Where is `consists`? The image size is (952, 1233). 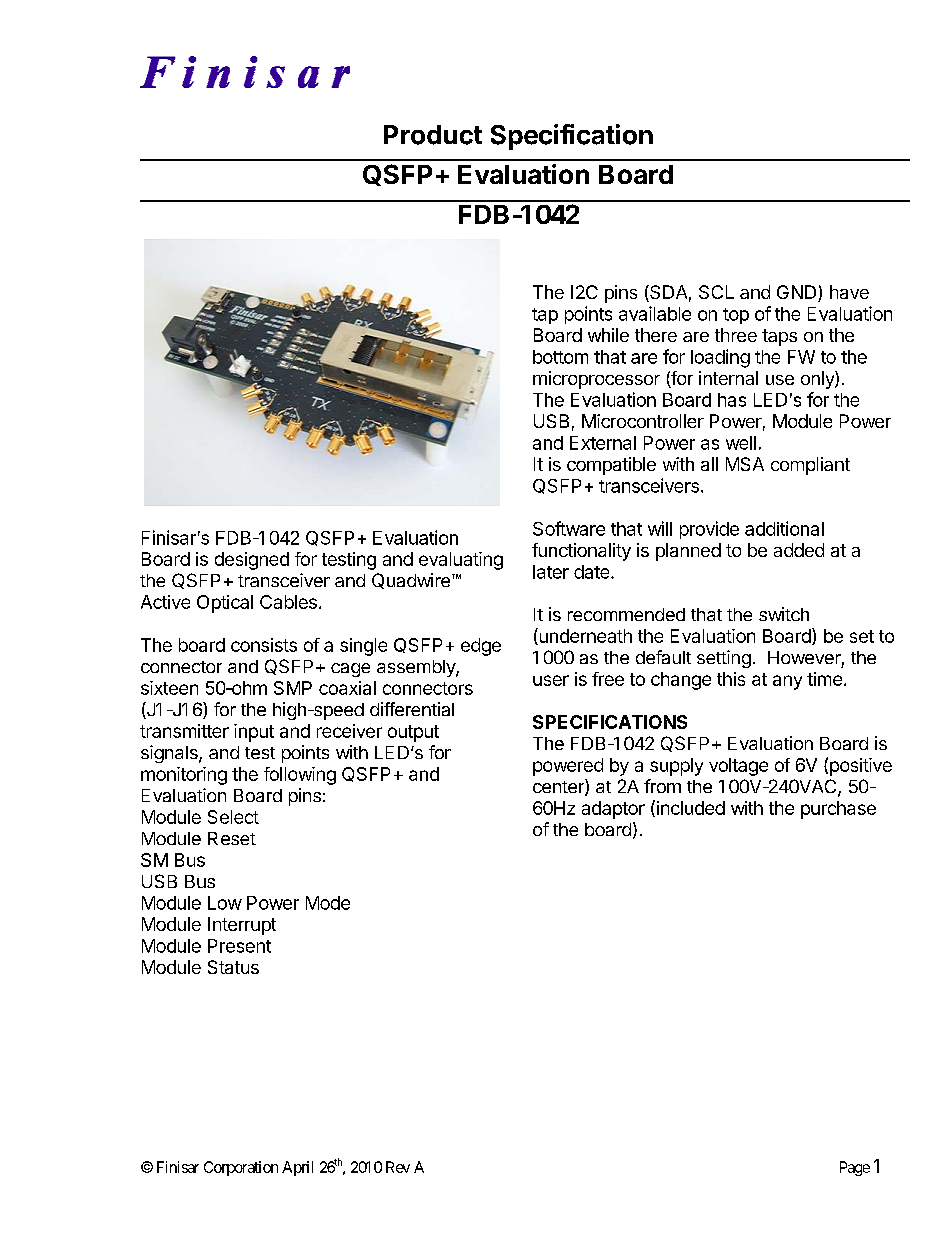 consists is located at coordinates (264, 645).
